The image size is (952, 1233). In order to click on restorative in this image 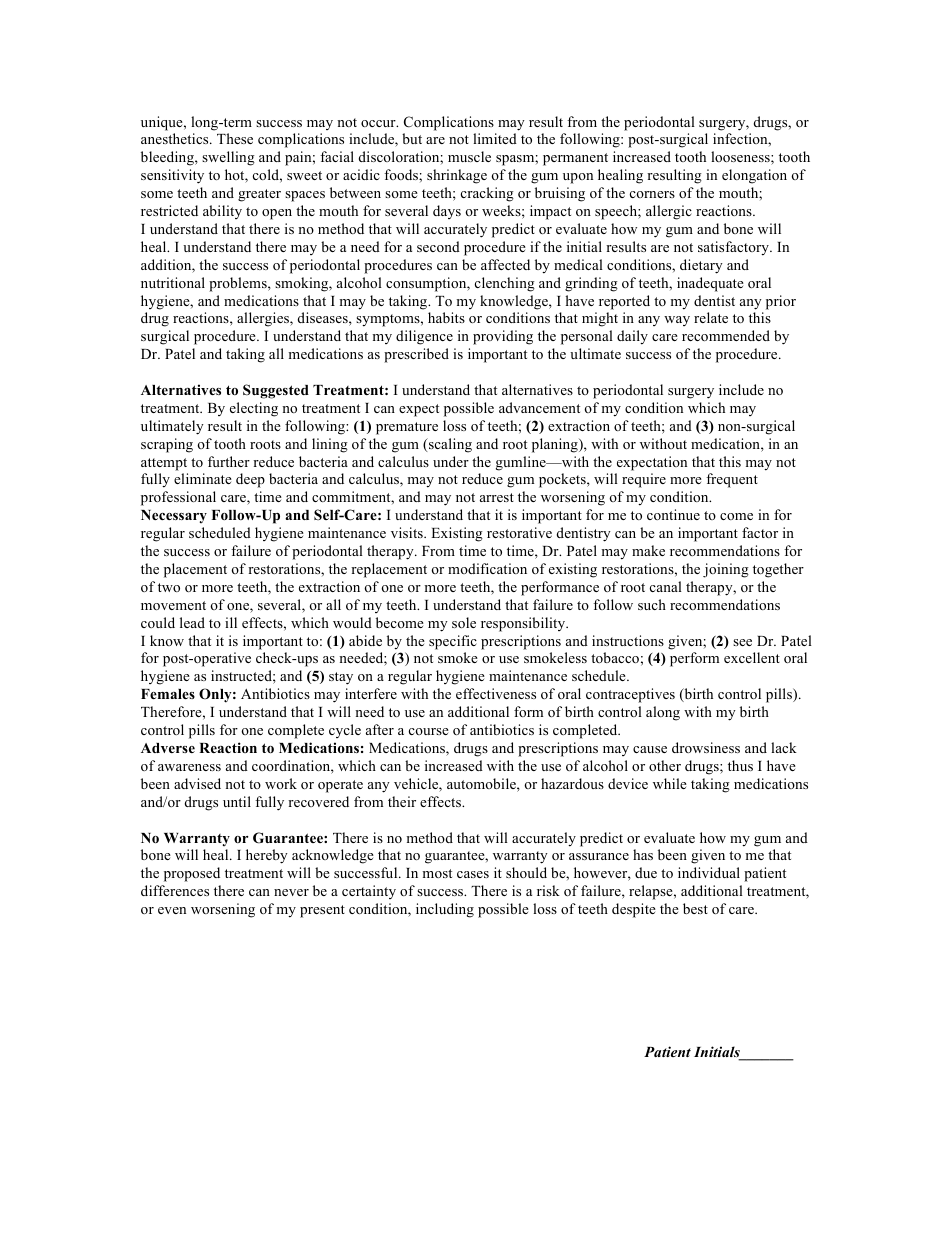, I will do `click(519, 532)`.
